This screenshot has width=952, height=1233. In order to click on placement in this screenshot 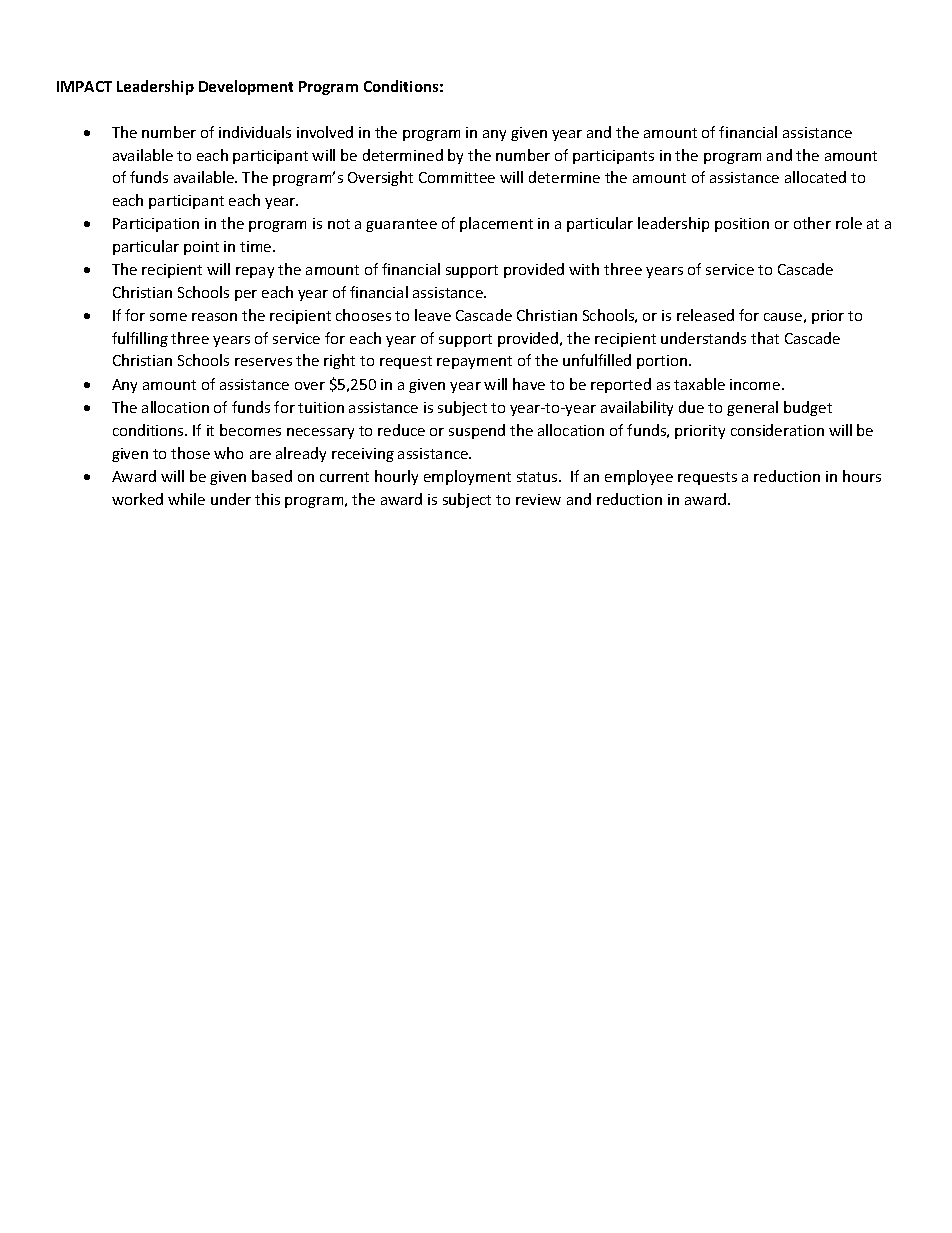, I will do `click(496, 224)`.
